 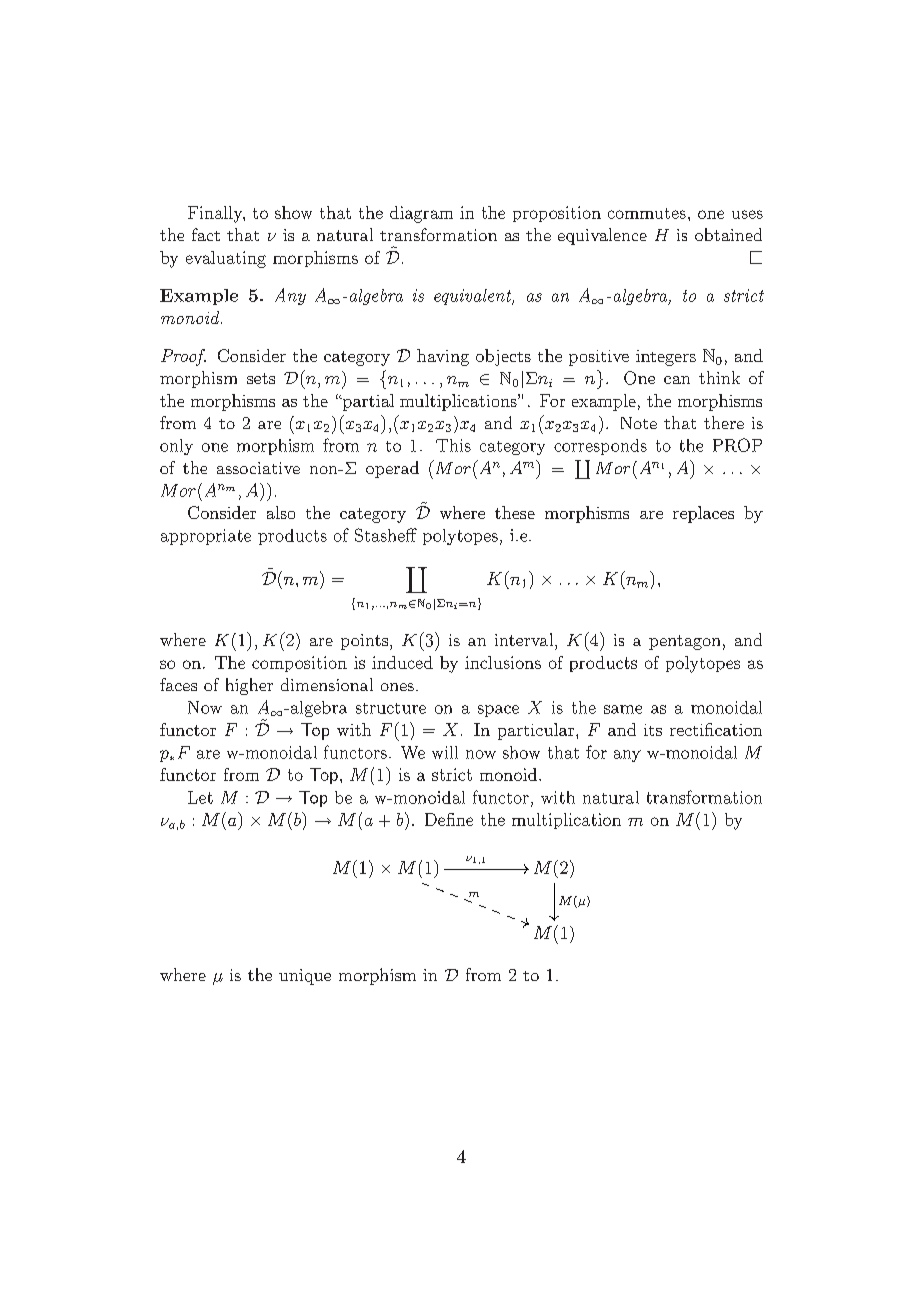 What do you see at coordinates (206, 234) in the page?
I see `fact` at bounding box center [206, 234].
